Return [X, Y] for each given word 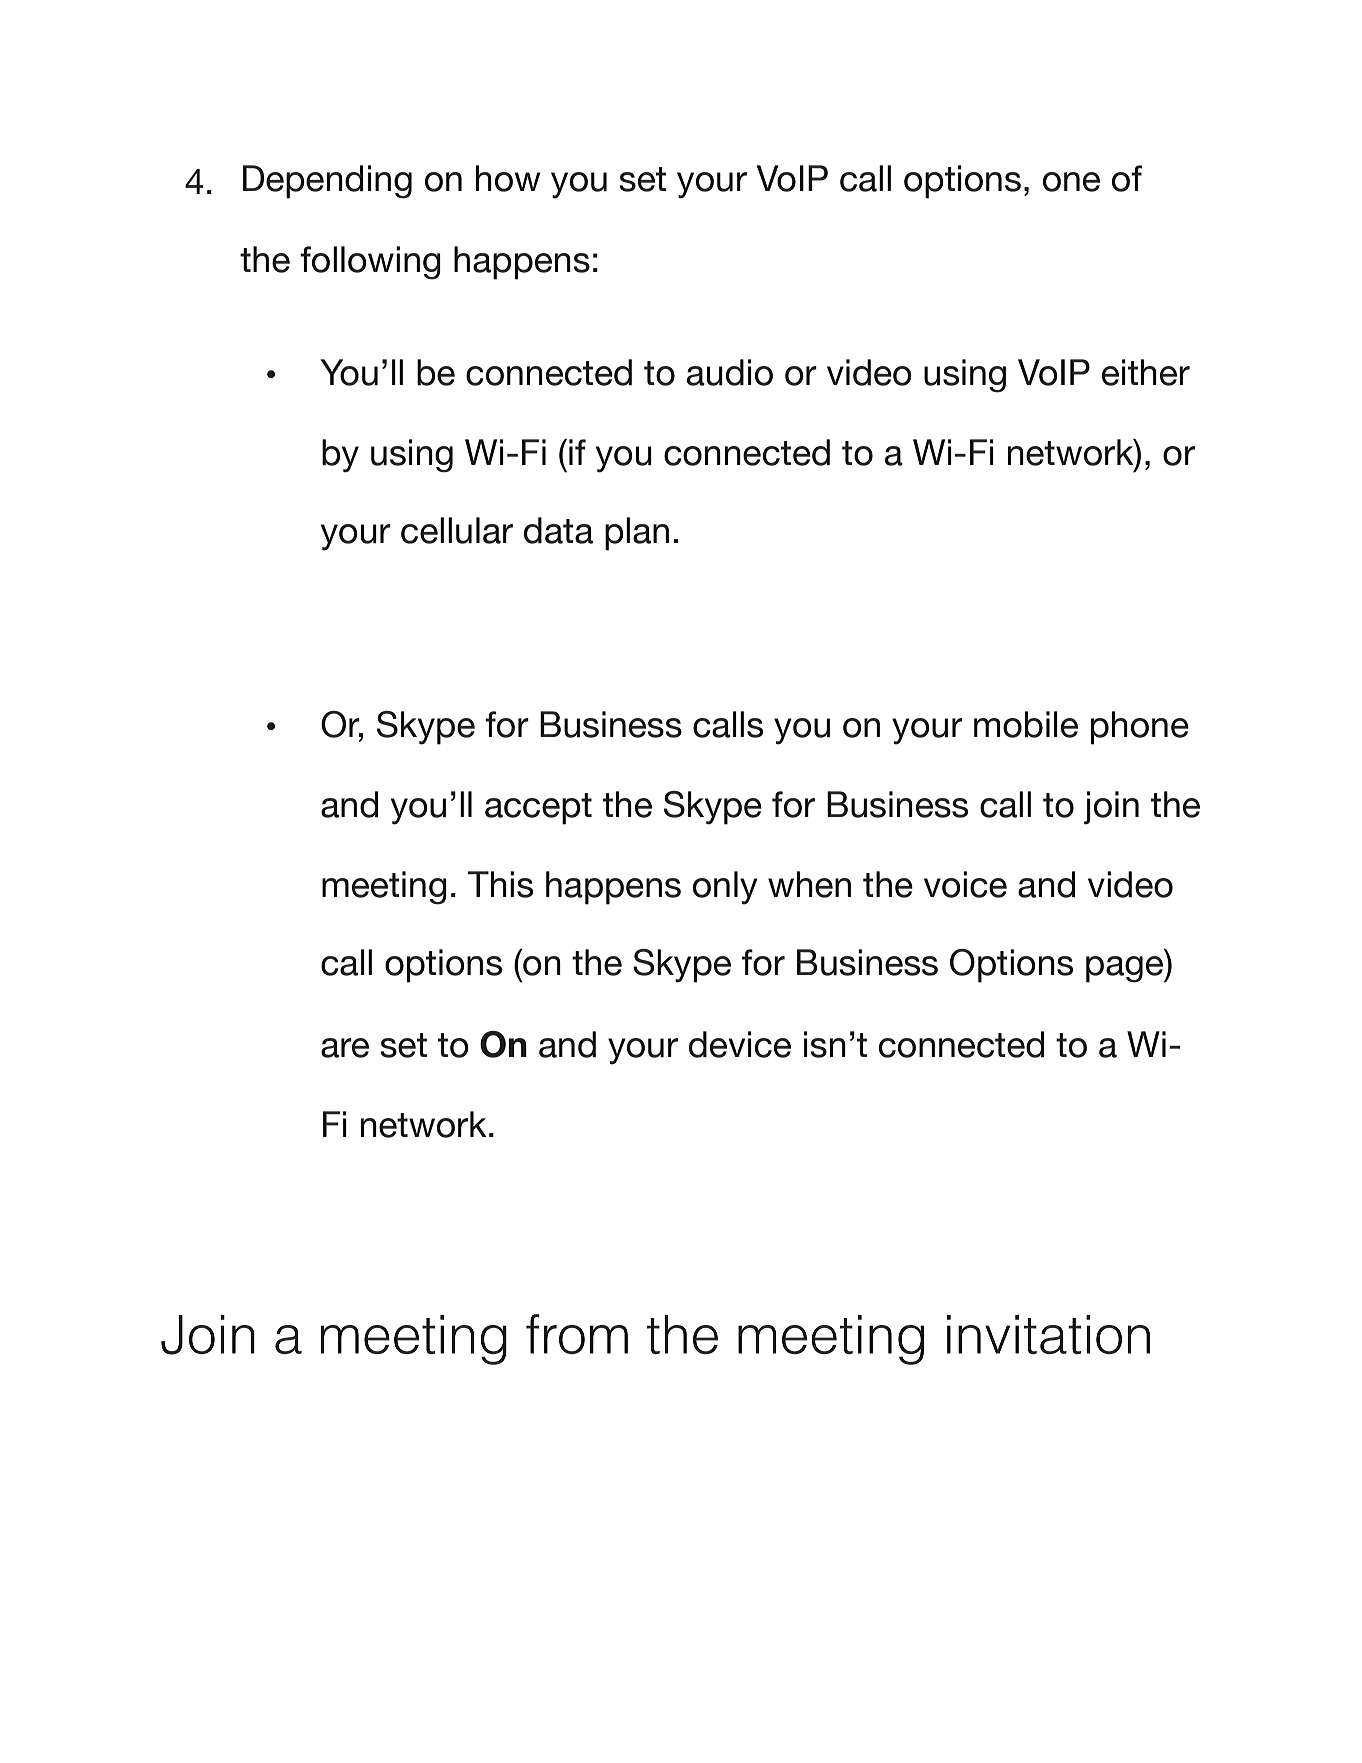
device [740, 1044]
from [577, 1334]
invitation [1048, 1334]
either [1146, 372]
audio [730, 372]
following [370, 263]
